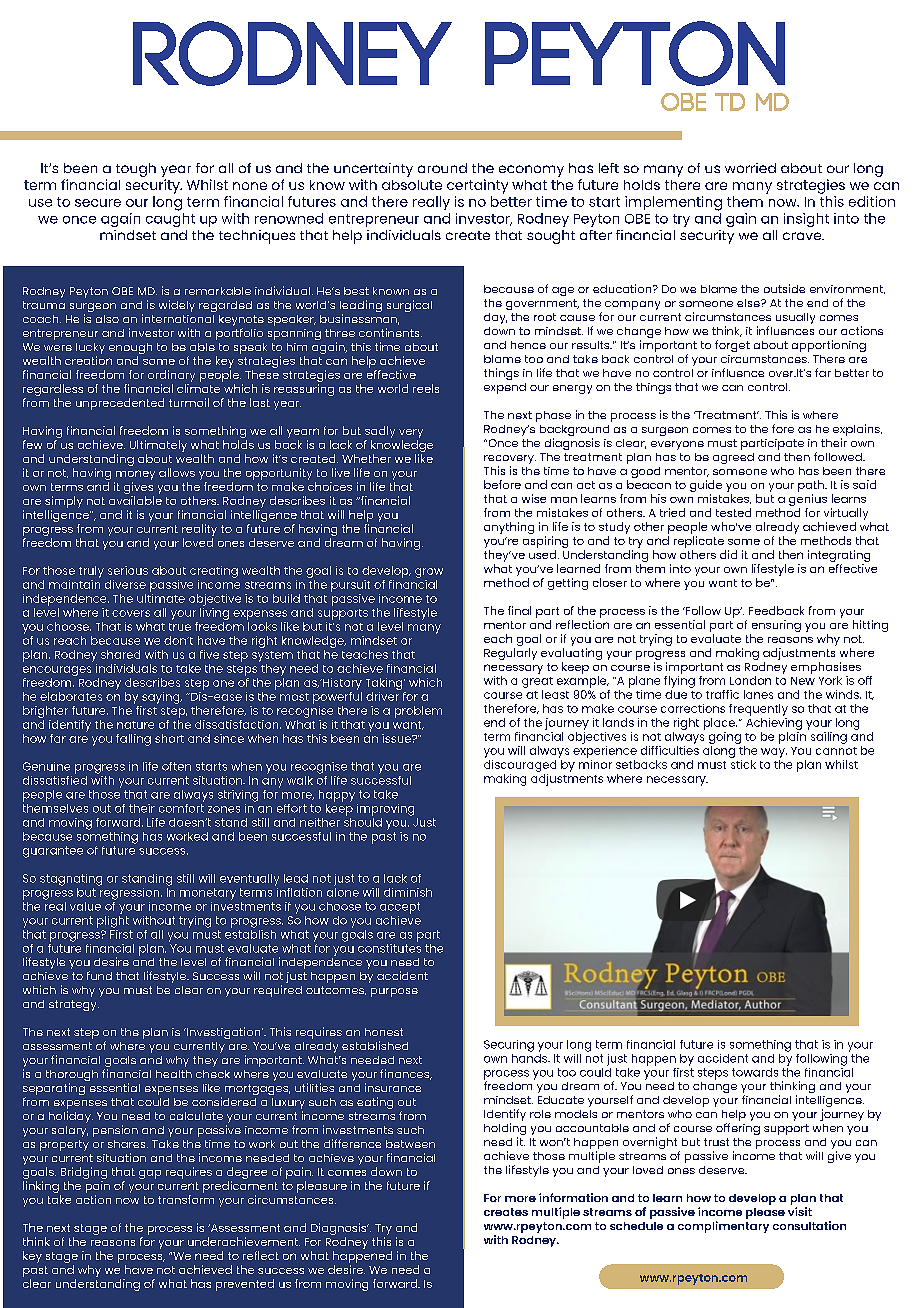  I want to click on stick, so click(743, 763).
